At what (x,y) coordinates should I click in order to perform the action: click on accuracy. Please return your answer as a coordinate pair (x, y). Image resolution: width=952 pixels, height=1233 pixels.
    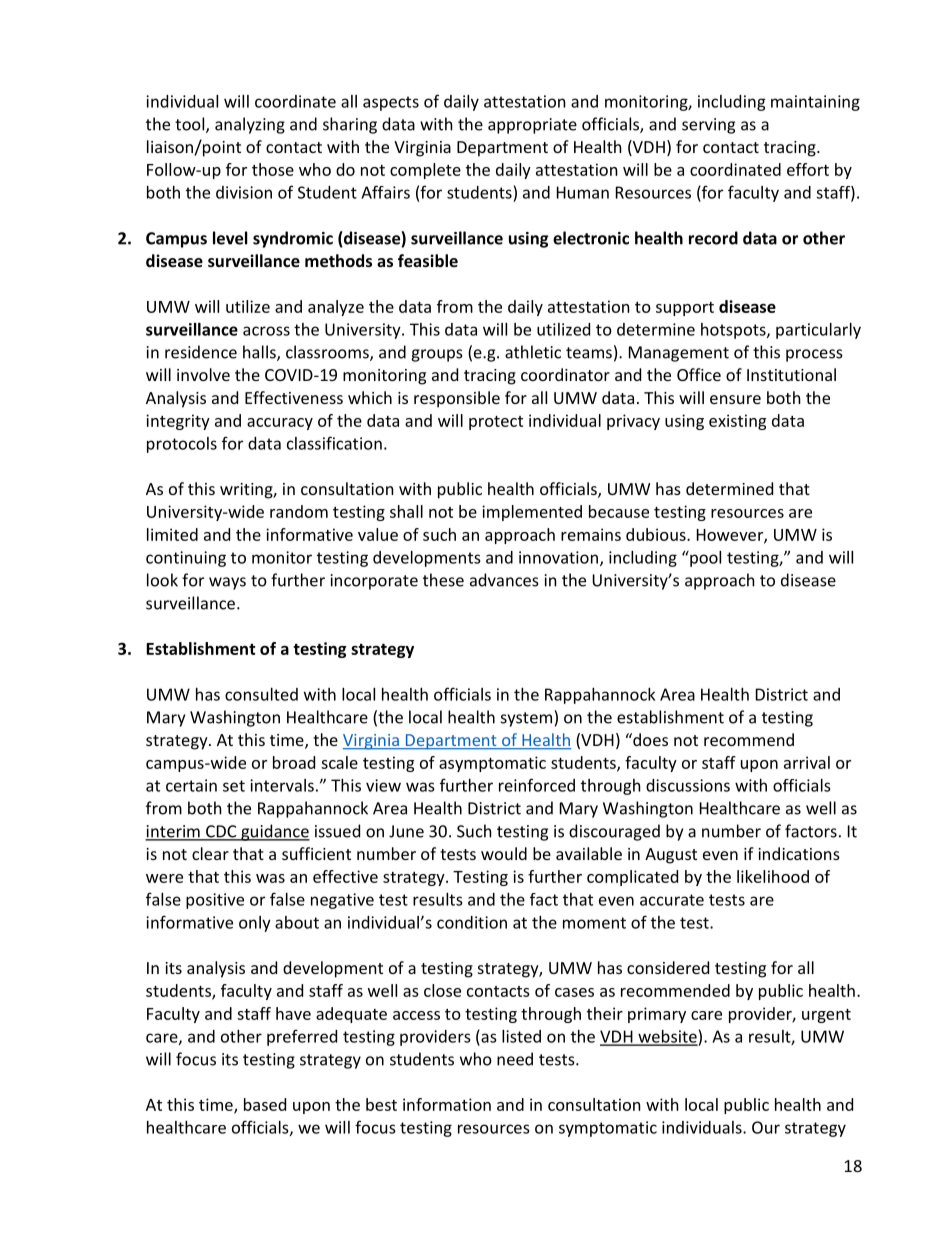
    Looking at the image, I should click on (280, 424).
